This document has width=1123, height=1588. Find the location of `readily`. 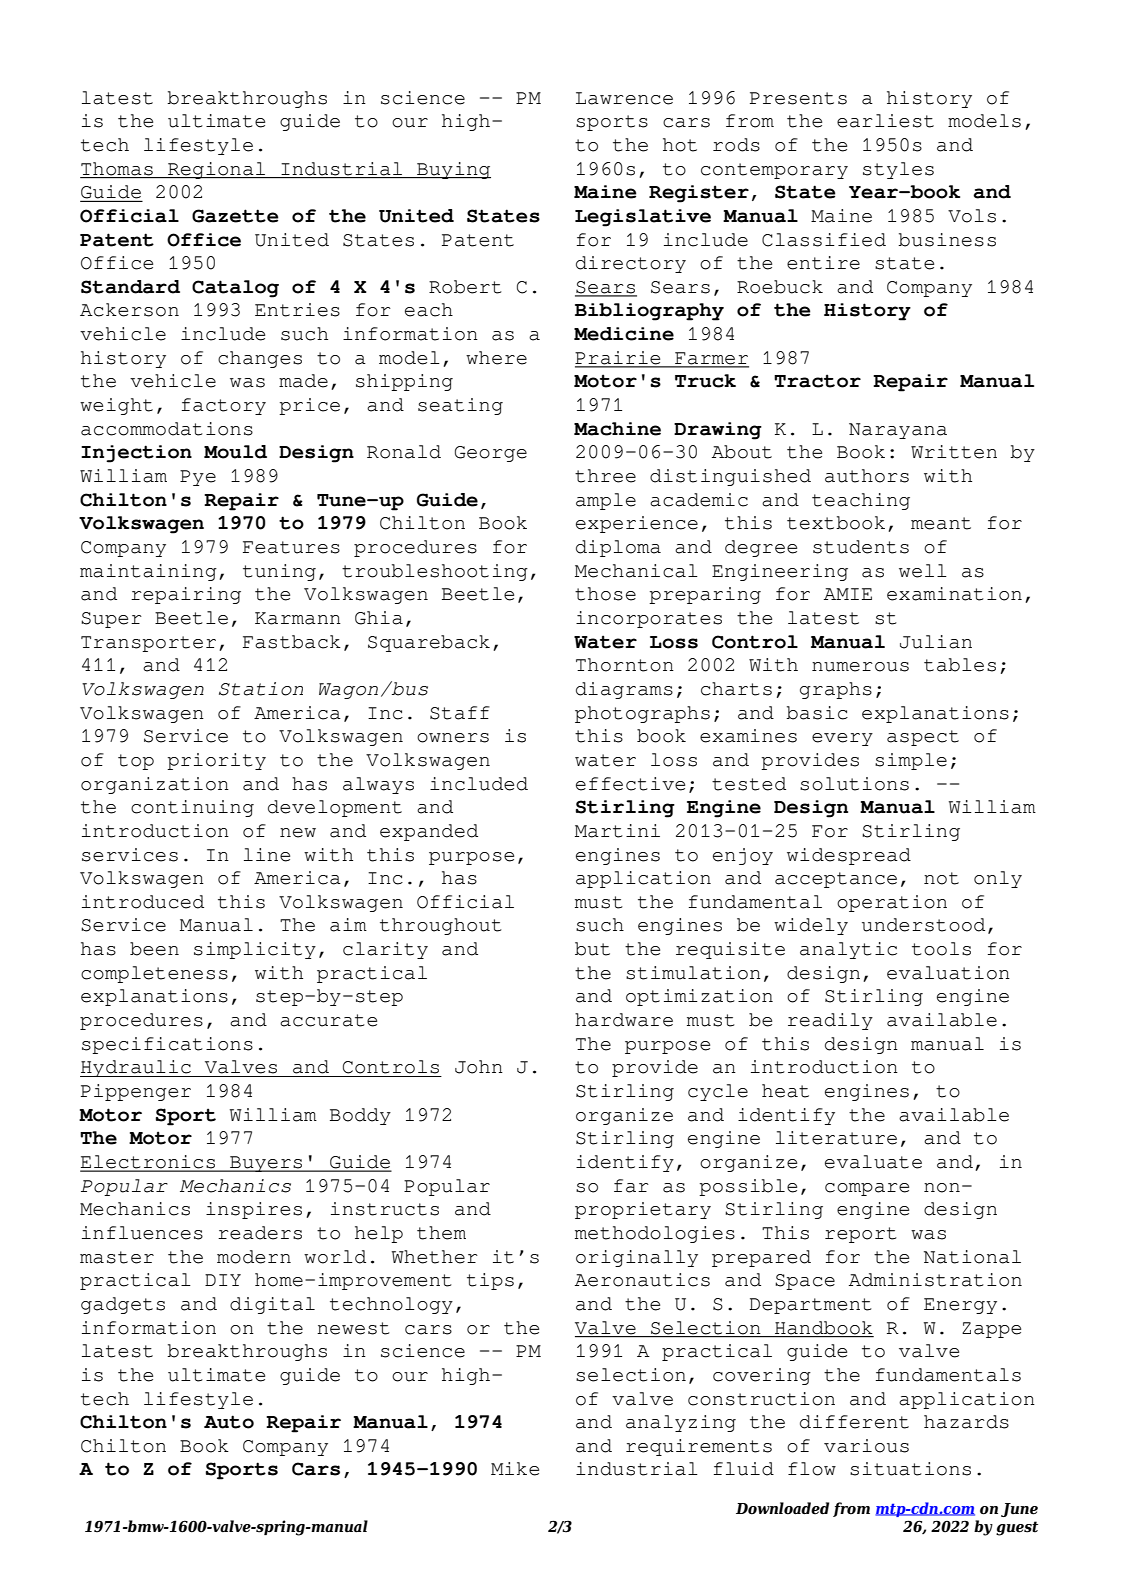

readily is located at coordinates (830, 1021).
